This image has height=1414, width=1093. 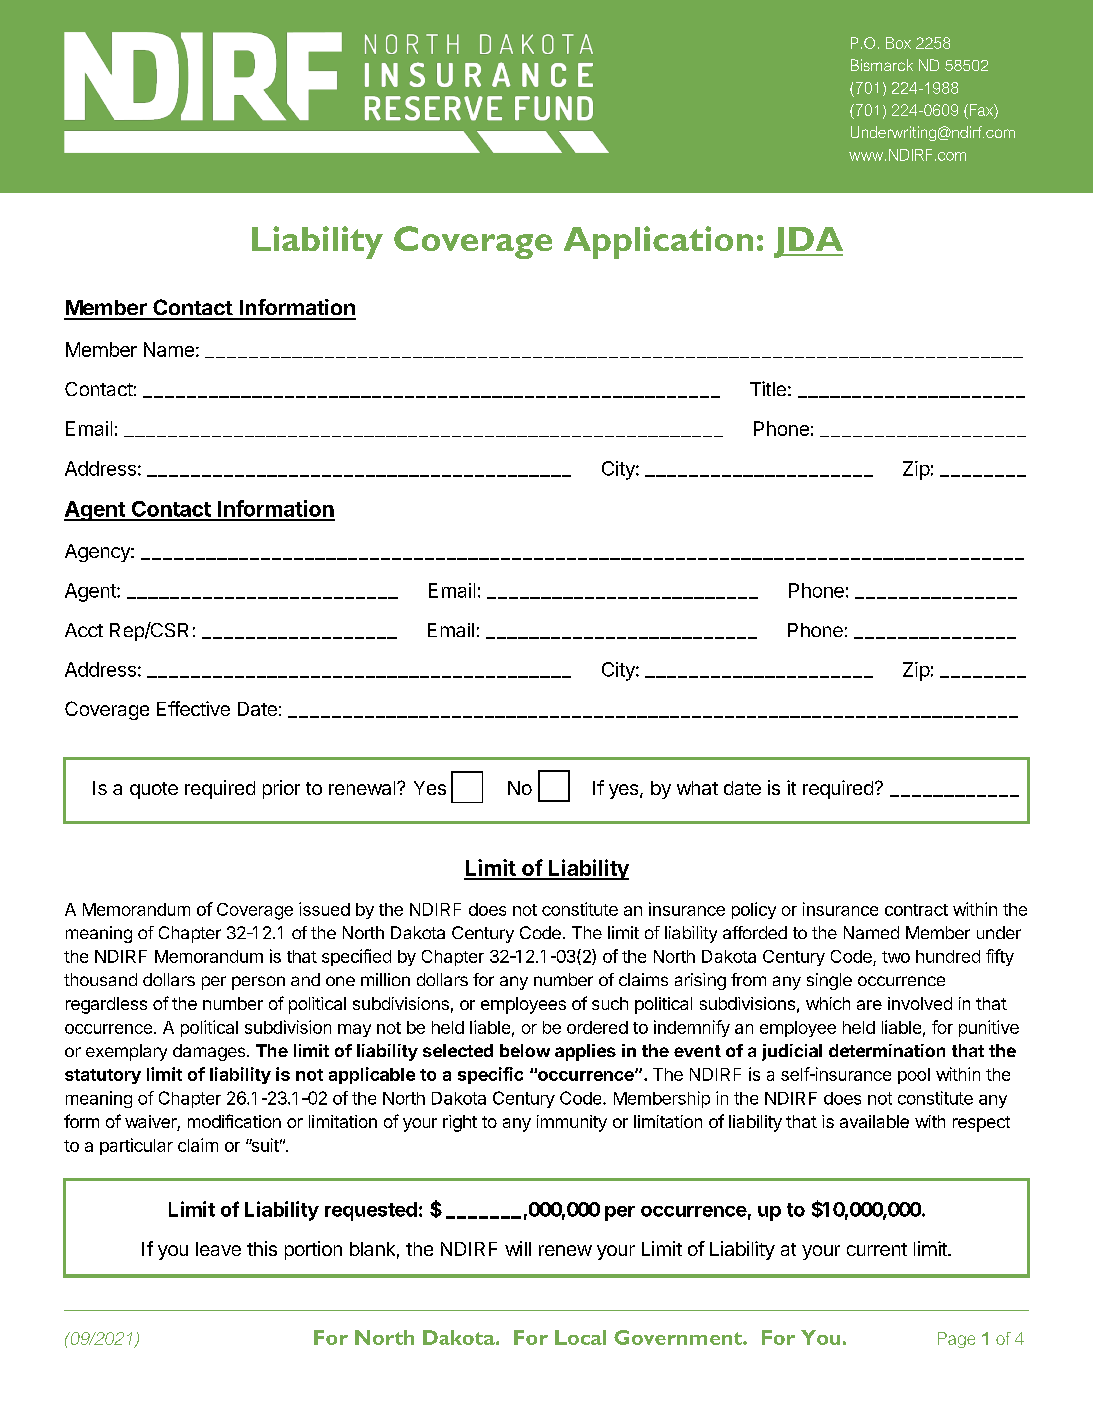 I want to click on determination, so click(x=887, y=1050).
